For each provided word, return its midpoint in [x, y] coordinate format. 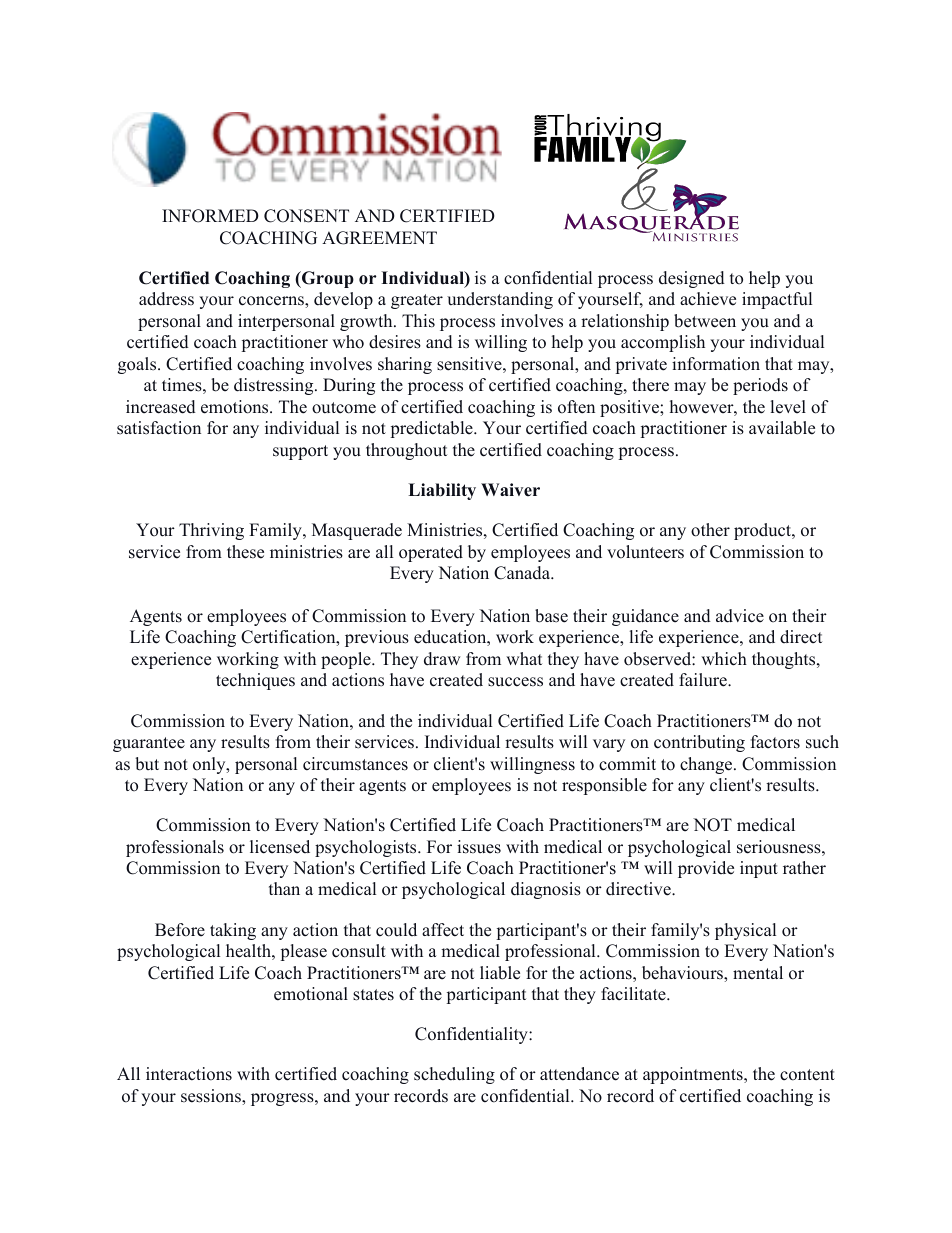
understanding [500, 300]
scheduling [454, 1075]
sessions [212, 1096]
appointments [694, 1075]
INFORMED [210, 216]
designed [692, 279]
